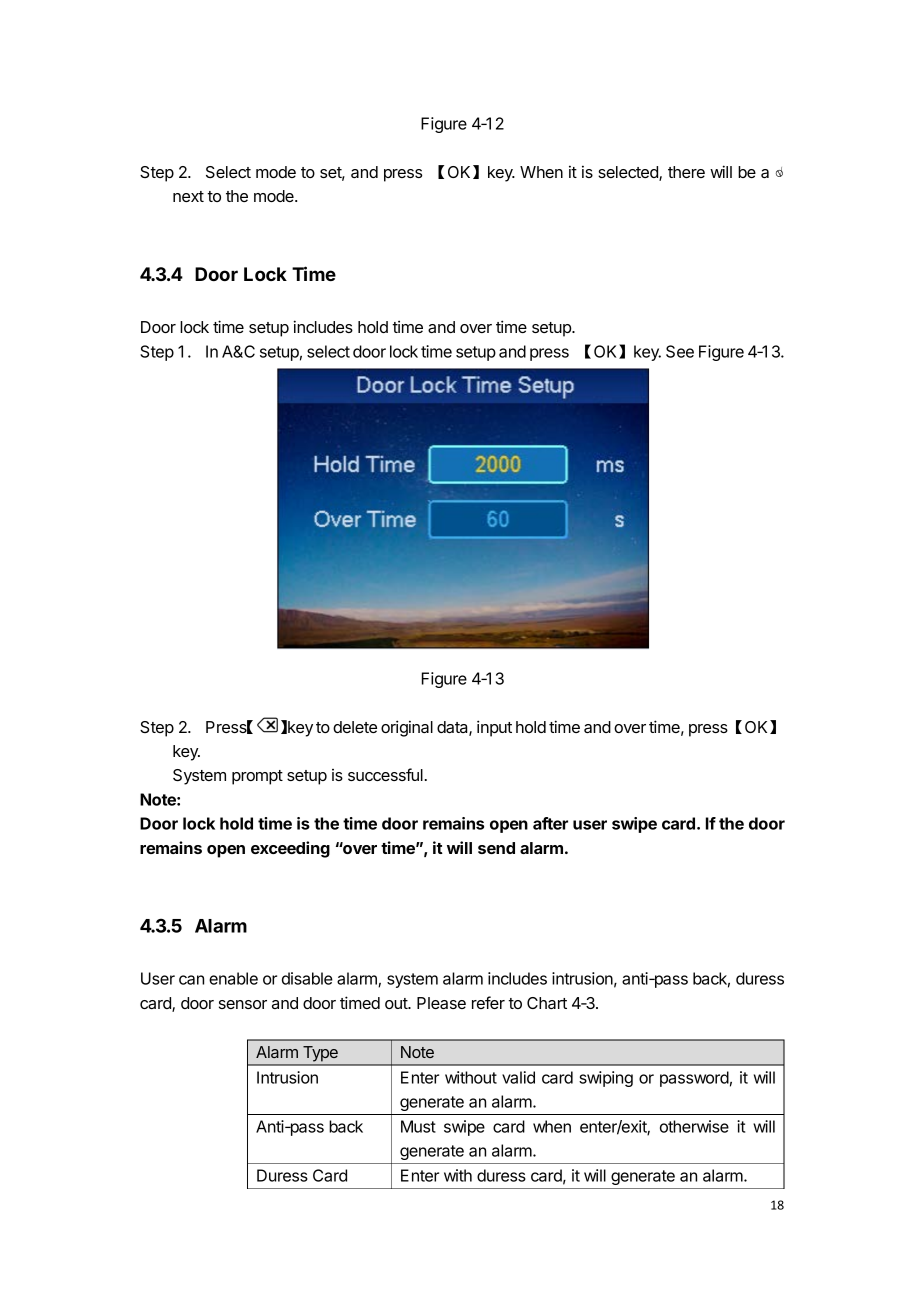 The width and height of the screenshot is (924, 1308). Describe the element at coordinates (320, 1053) in the screenshot. I see `Type` at that location.
